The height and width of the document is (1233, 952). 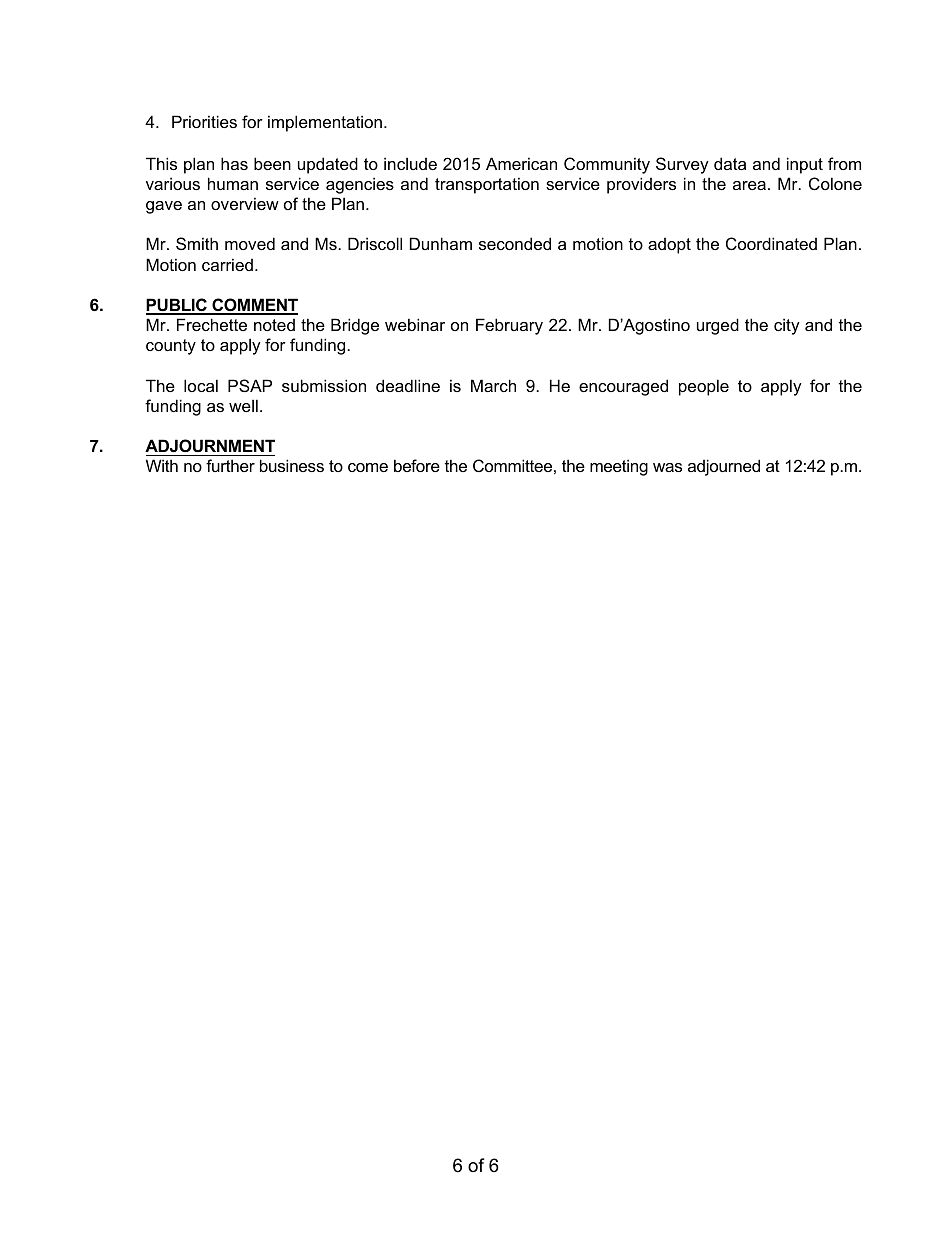 What do you see at coordinates (171, 347) in the document?
I see `county` at bounding box center [171, 347].
